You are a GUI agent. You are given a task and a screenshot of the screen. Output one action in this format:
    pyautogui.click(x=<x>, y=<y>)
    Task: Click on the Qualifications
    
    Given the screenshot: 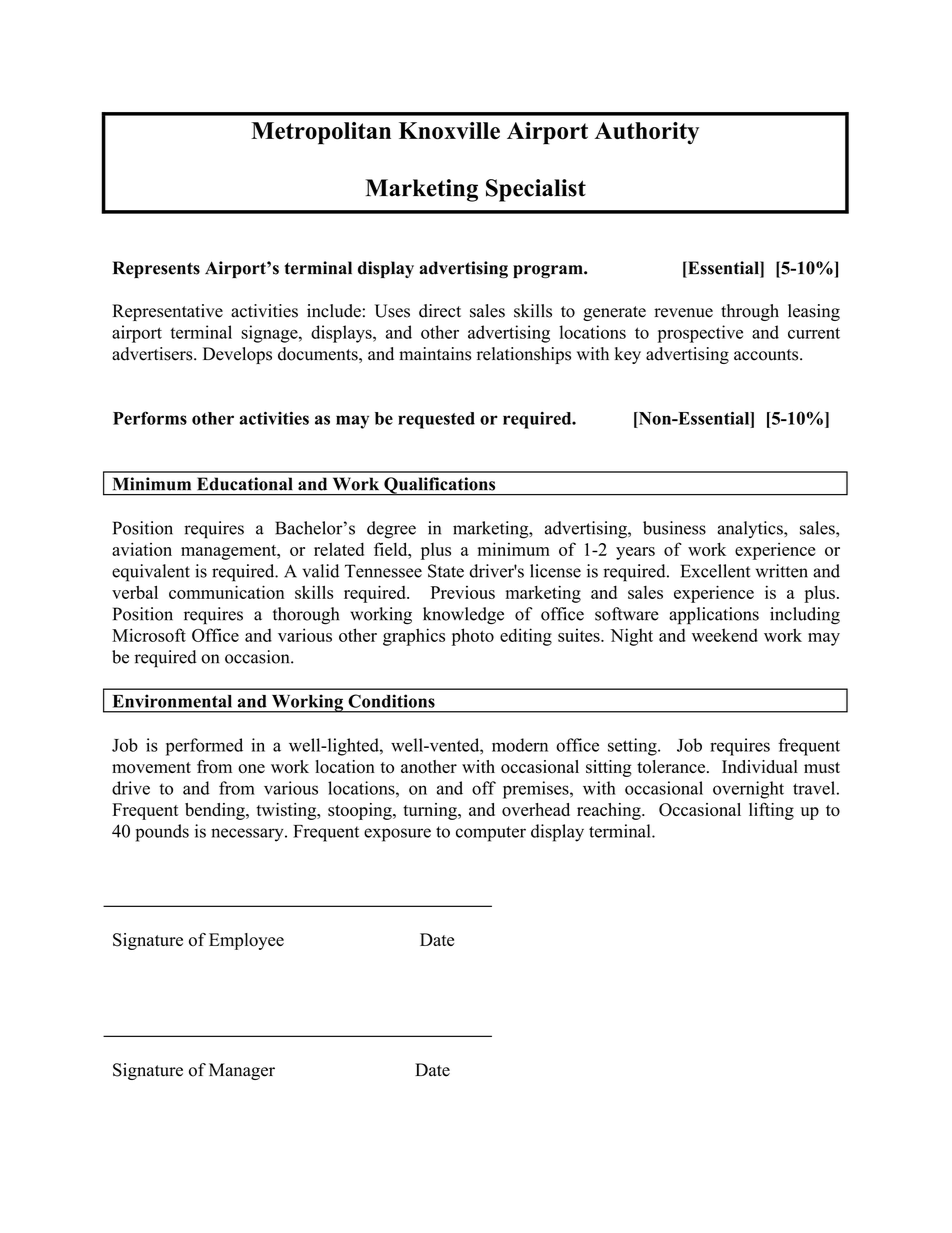 What is the action you would take?
    pyautogui.click(x=440, y=486)
